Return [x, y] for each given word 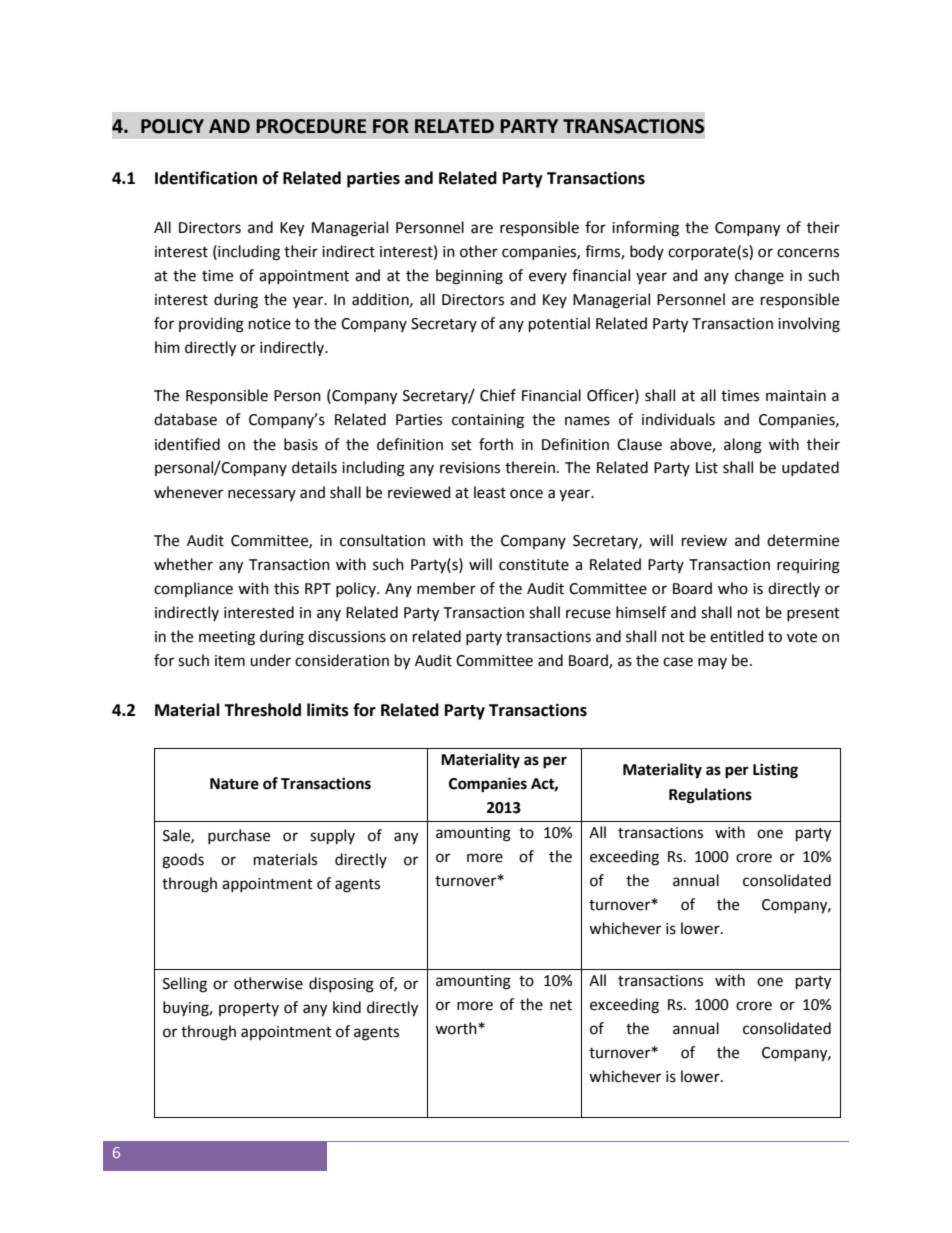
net [561, 1005]
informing [645, 229]
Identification [206, 178]
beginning [469, 277]
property [249, 1009]
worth [457, 1028]
